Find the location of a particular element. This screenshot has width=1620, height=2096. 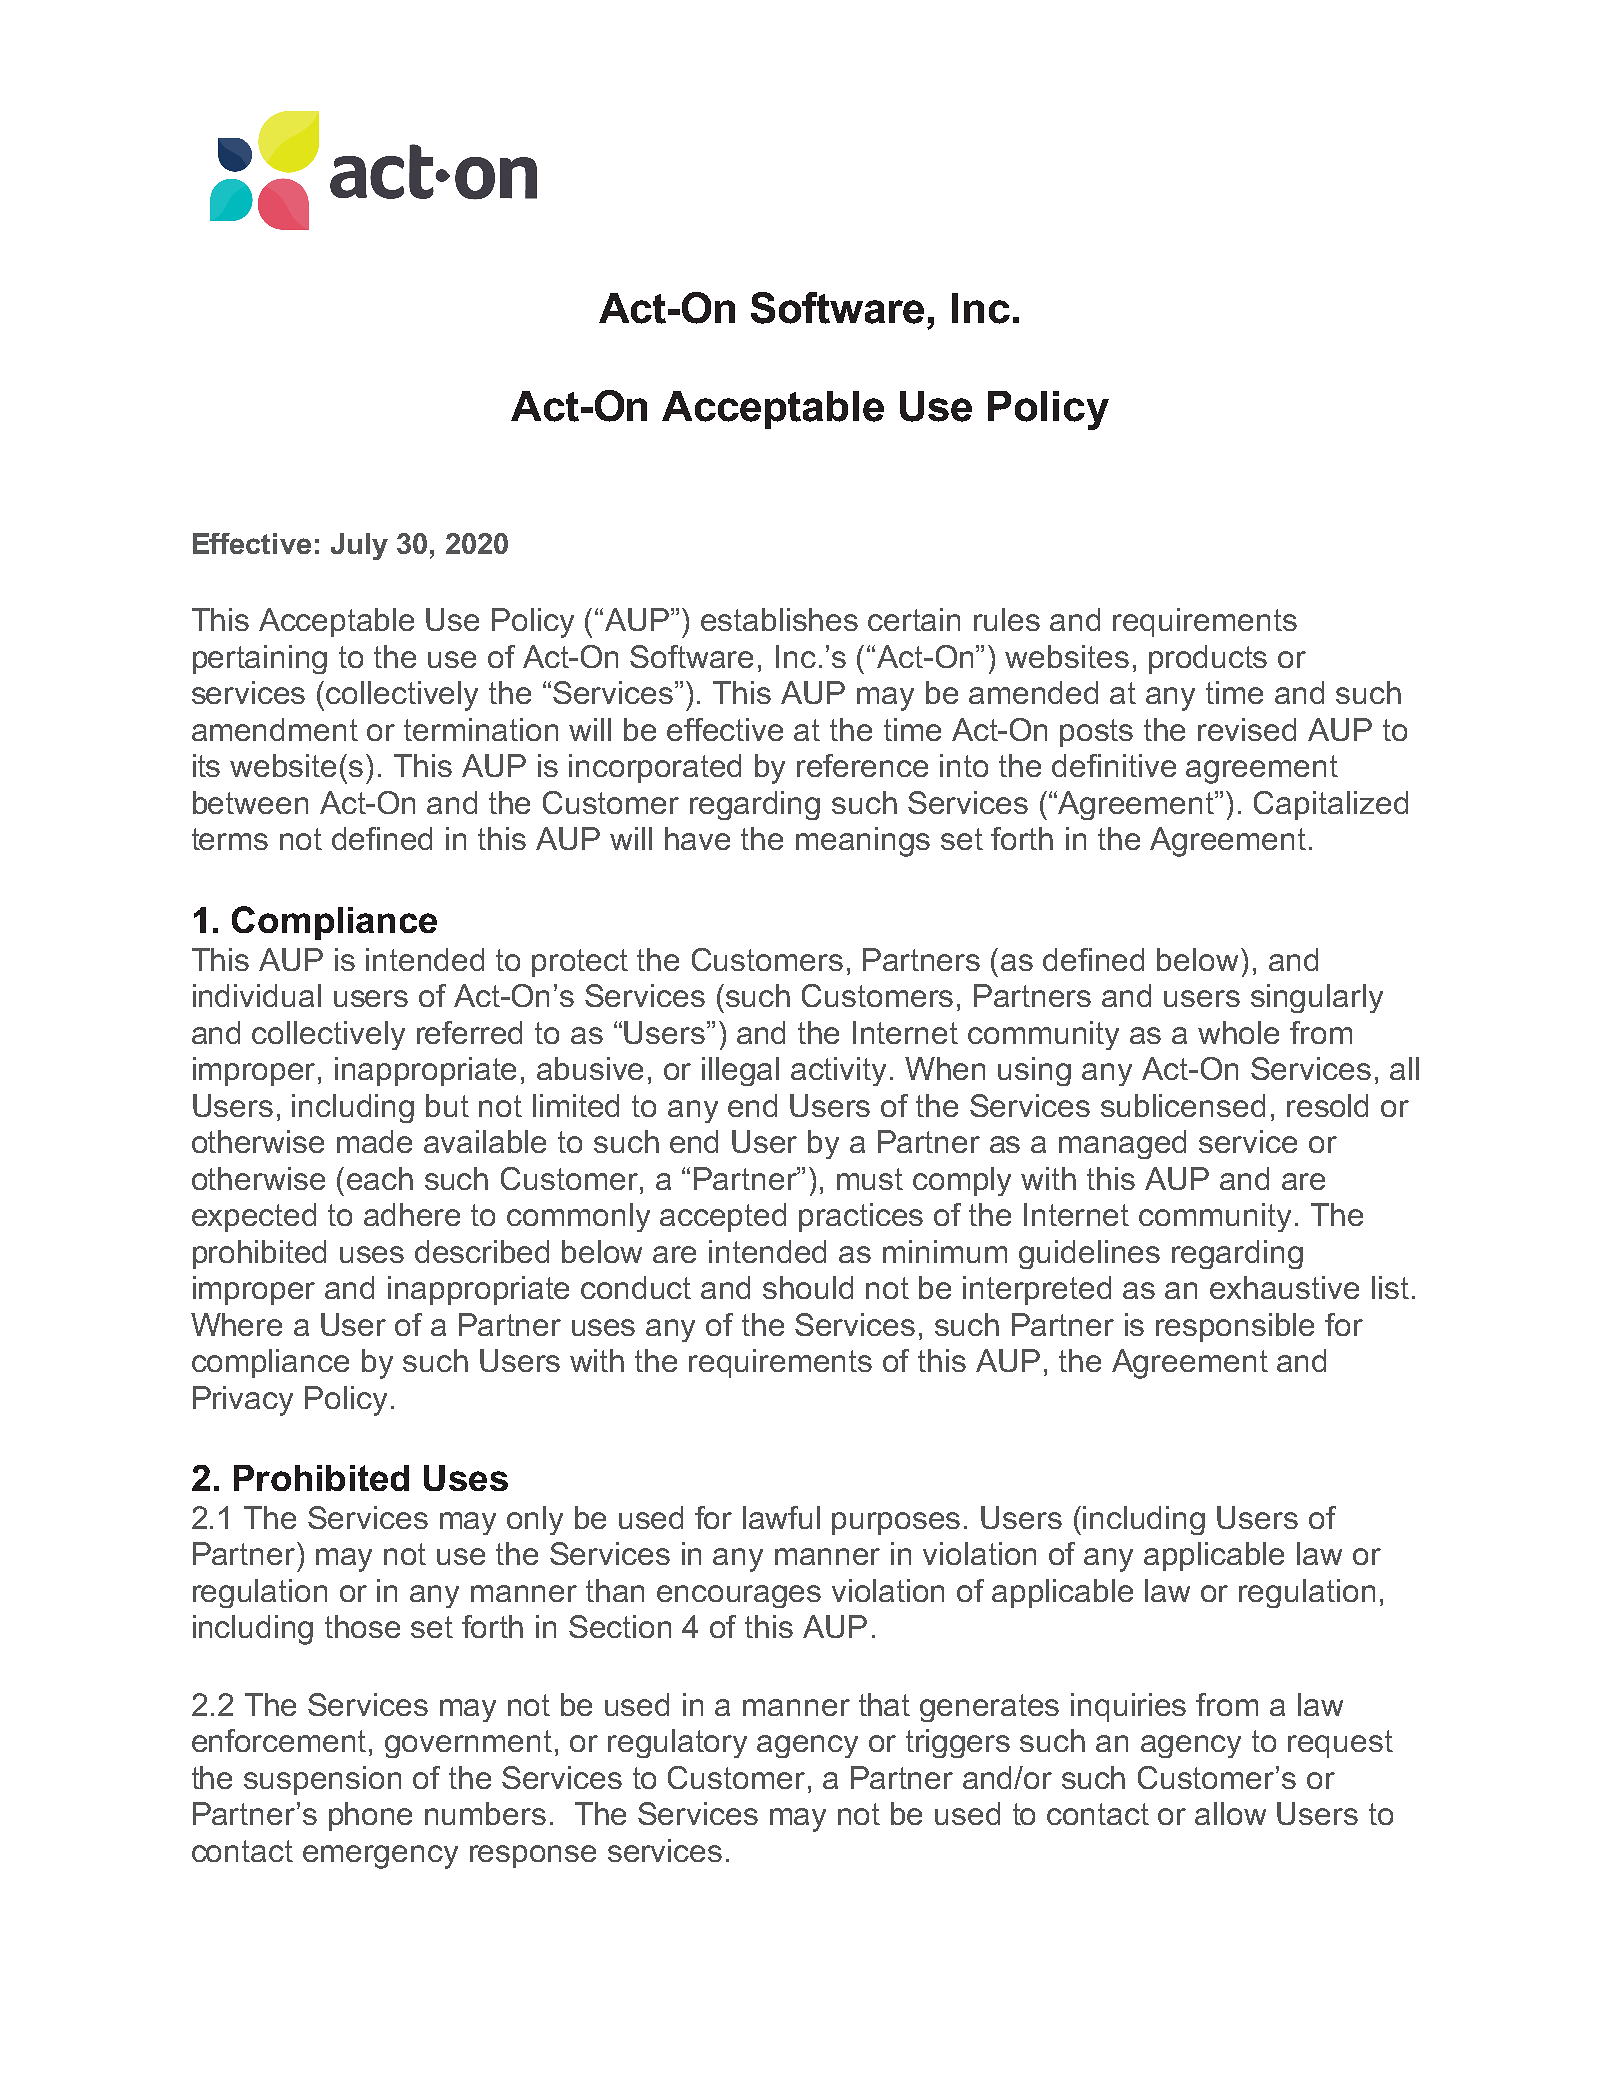

regulatory is located at coordinates (677, 1743).
